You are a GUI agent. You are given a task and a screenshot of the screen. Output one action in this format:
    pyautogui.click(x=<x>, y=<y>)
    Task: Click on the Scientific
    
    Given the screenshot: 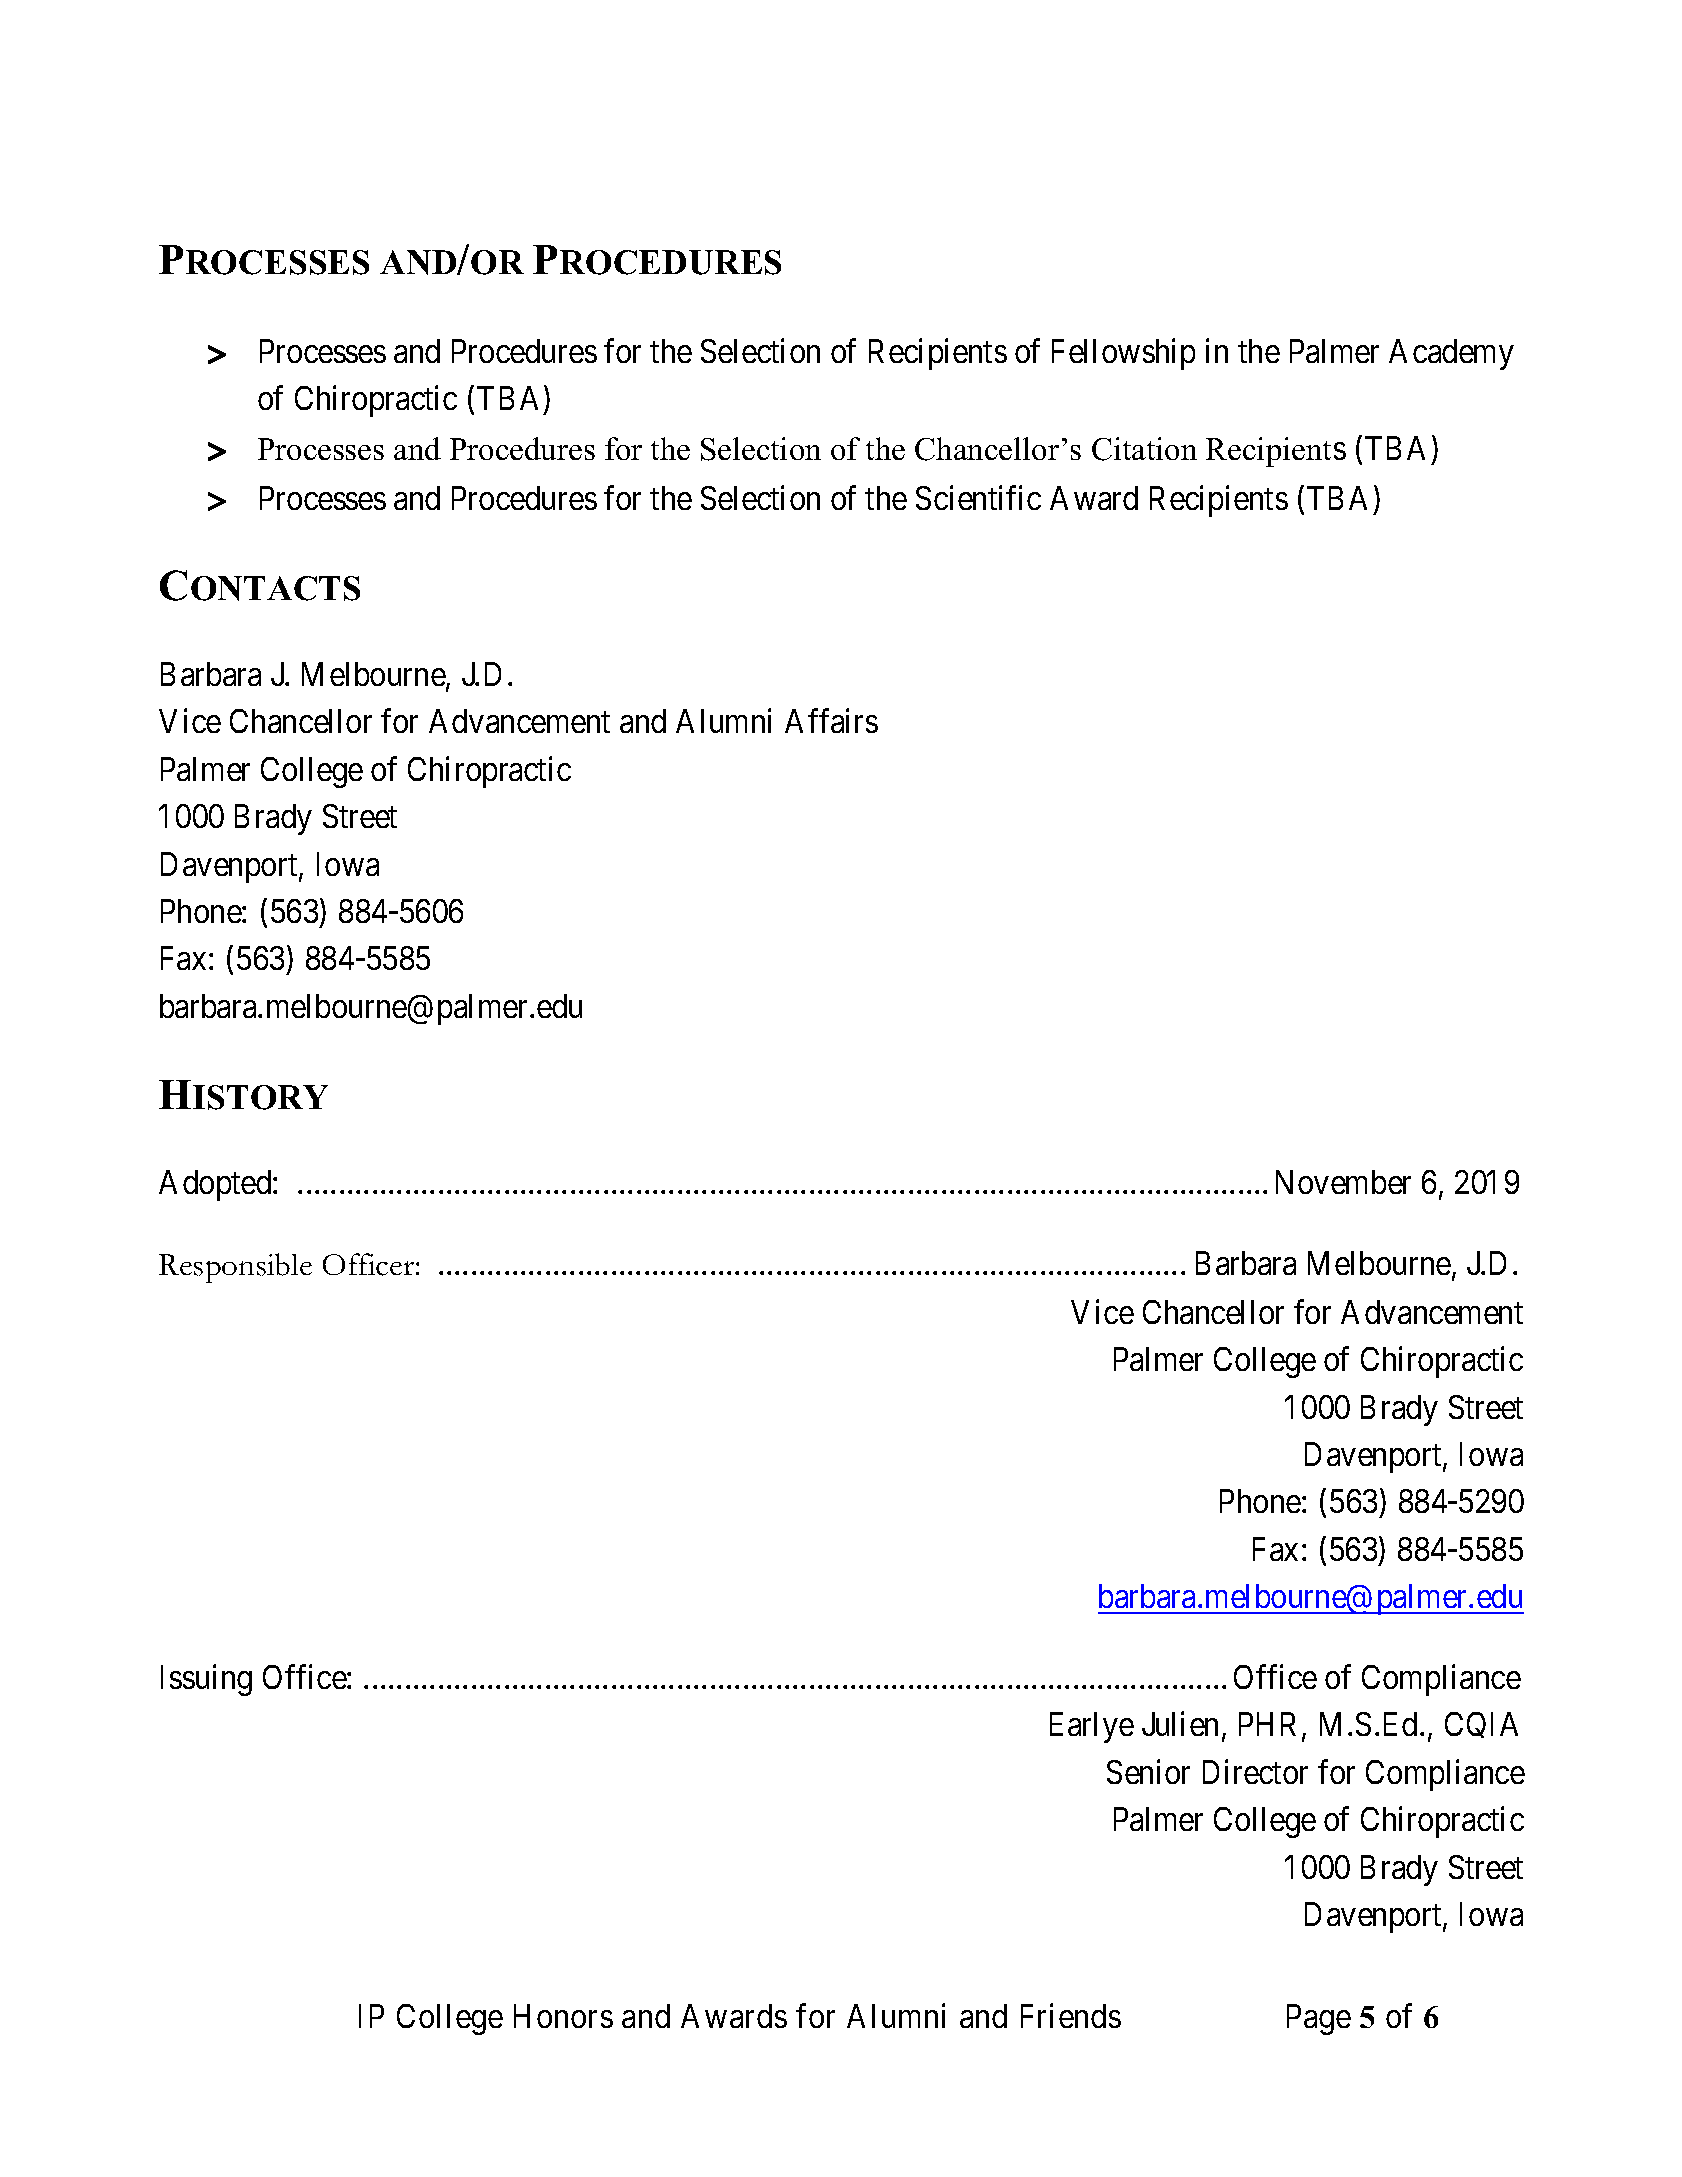 What is the action you would take?
    pyautogui.click(x=978, y=497)
